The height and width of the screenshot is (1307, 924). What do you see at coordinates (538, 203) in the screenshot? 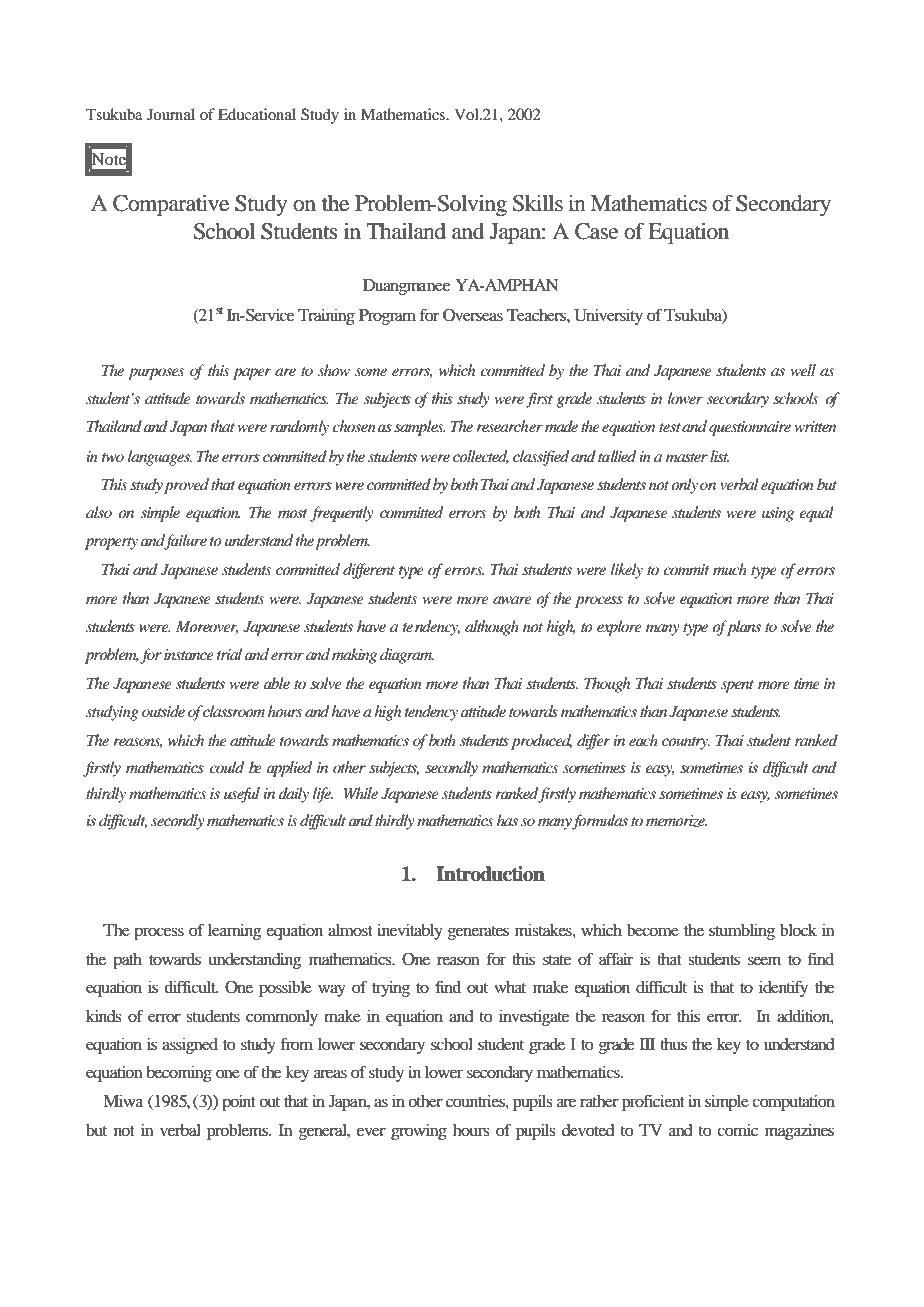
I see `Skills` at bounding box center [538, 203].
